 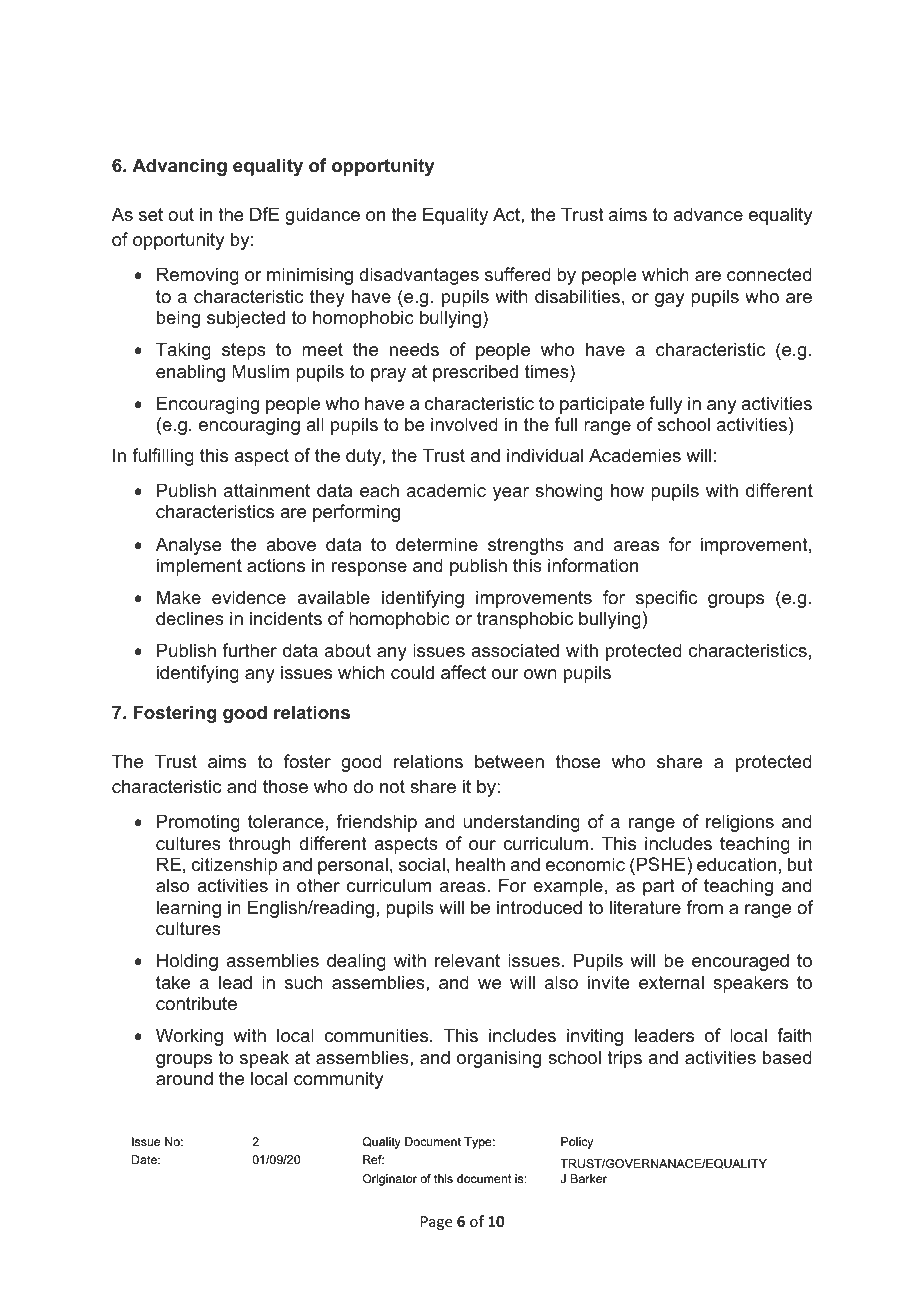 What do you see at coordinates (163, 457) in the page?
I see `fulfilling` at bounding box center [163, 457].
